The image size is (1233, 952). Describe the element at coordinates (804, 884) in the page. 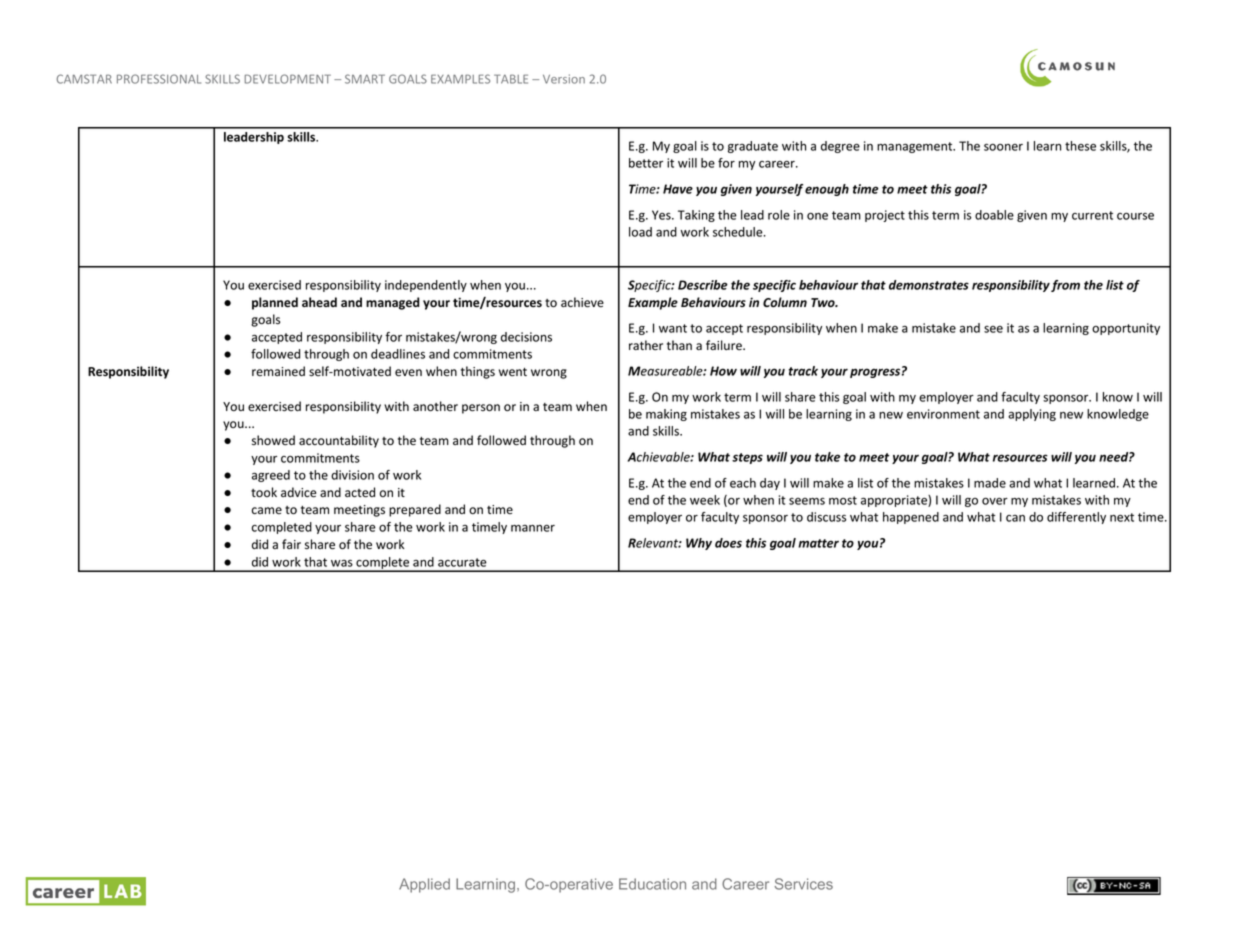

I see `Services` at that location.
